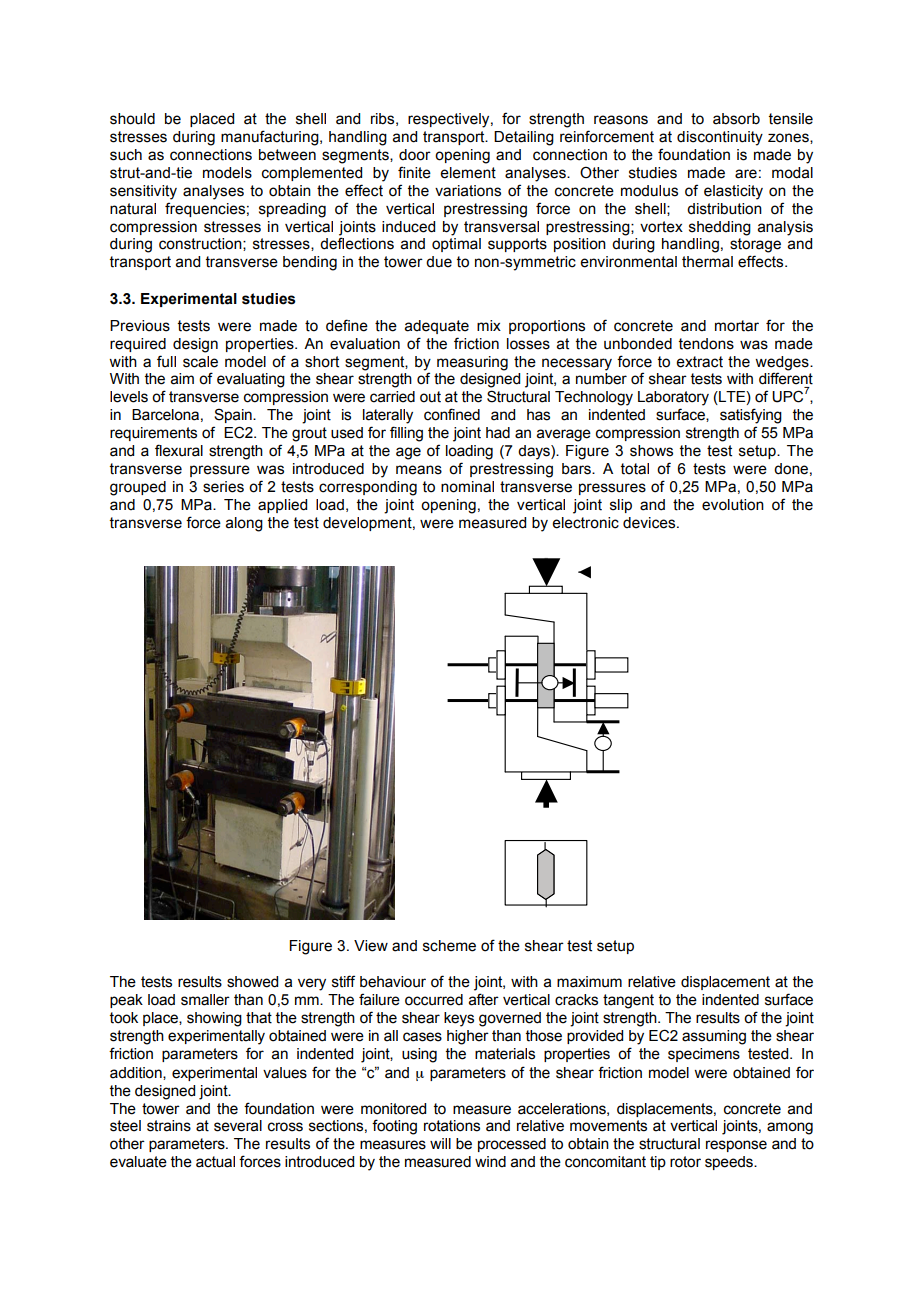  Describe the element at coordinates (452, 1126) in the screenshot. I see `rotations` at that location.
